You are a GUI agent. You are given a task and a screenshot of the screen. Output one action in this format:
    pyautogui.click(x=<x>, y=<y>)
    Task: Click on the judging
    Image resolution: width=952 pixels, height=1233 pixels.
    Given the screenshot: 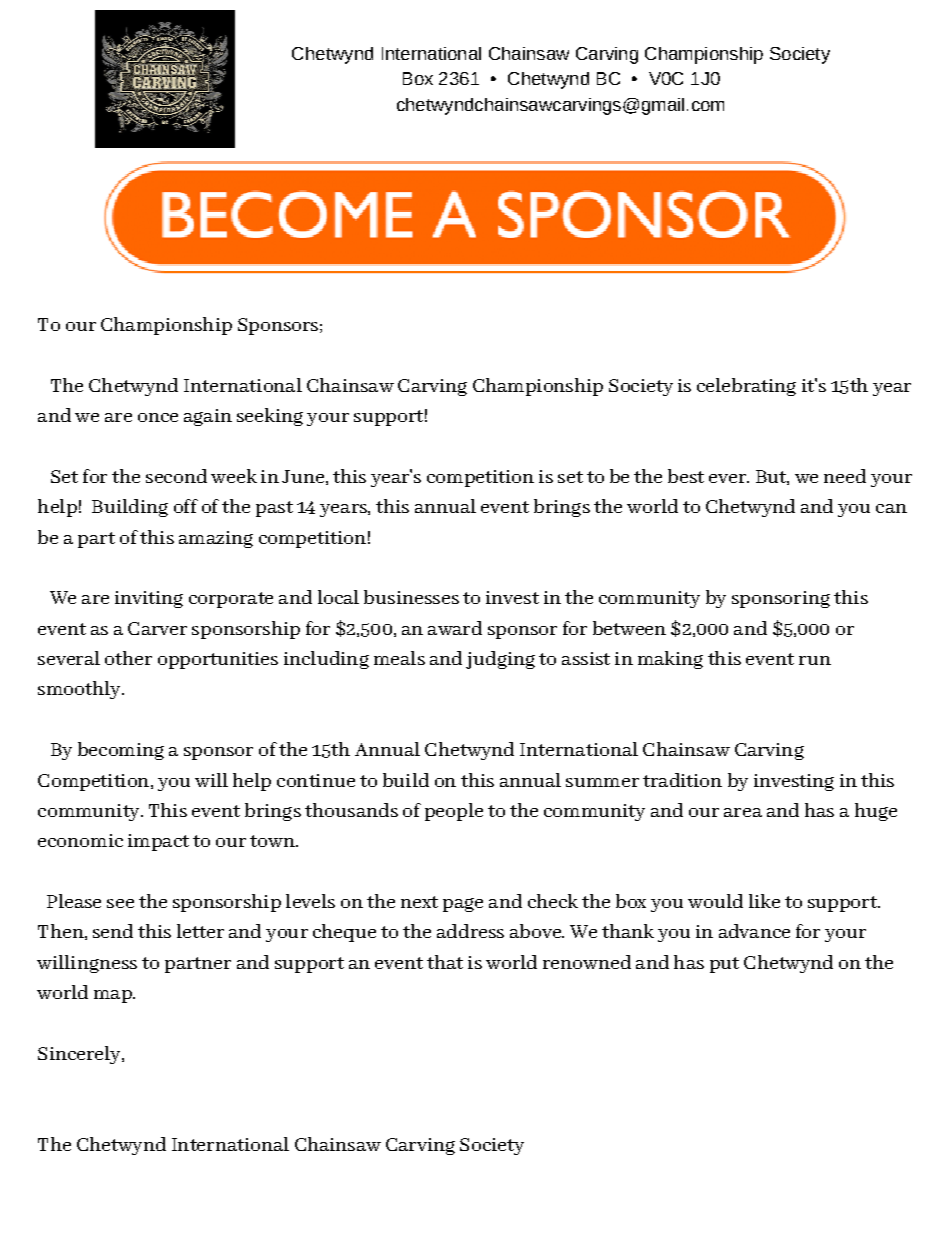 What is the action you would take?
    pyautogui.click(x=500, y=660)
